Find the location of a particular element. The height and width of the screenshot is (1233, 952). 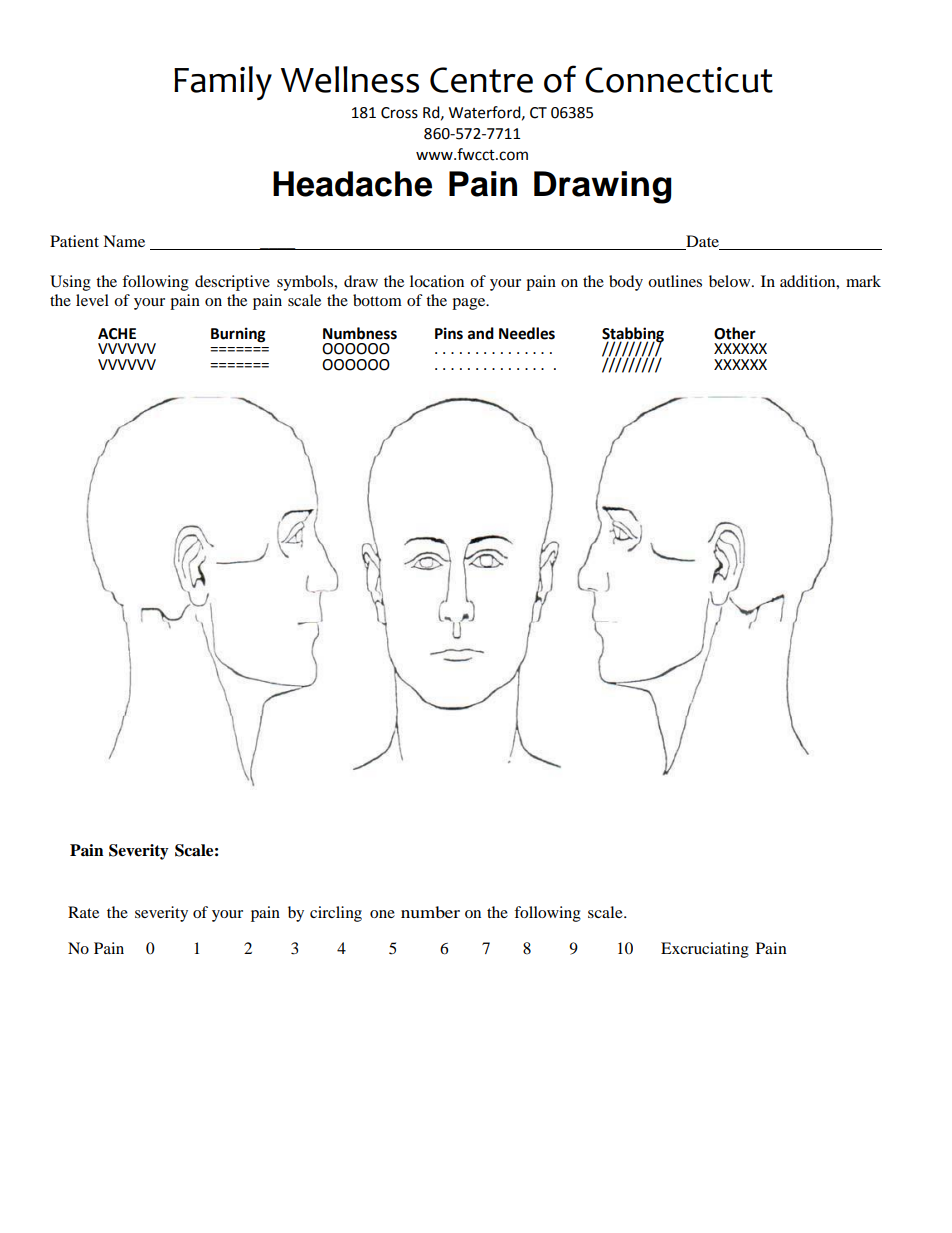

Family is located at coordinates (223, 83).
